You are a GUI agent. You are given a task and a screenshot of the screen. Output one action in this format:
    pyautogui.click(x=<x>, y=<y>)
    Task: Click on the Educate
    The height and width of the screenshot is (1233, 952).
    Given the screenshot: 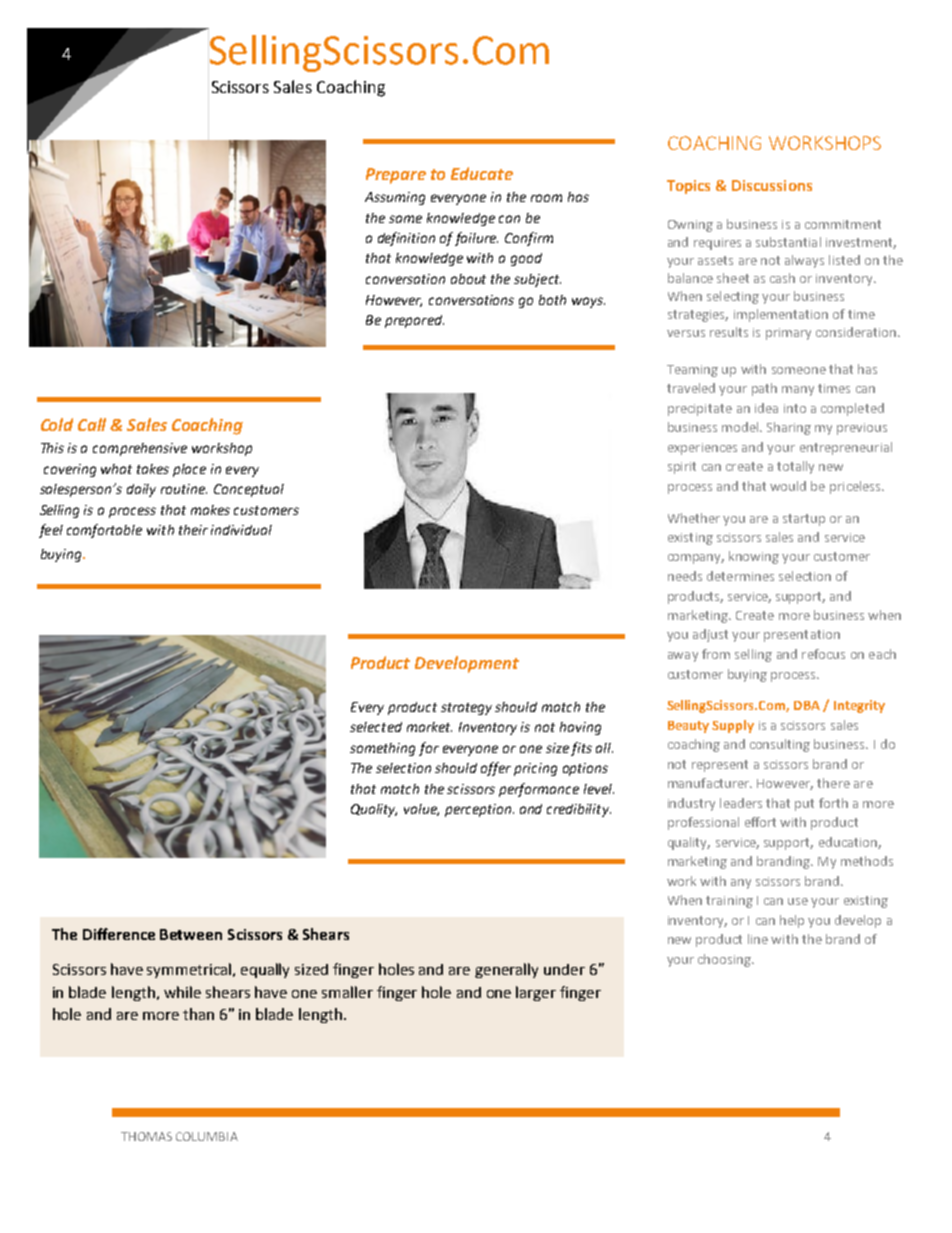 What is the action you would take?
    pyautogui.click(x=482, y=173)
